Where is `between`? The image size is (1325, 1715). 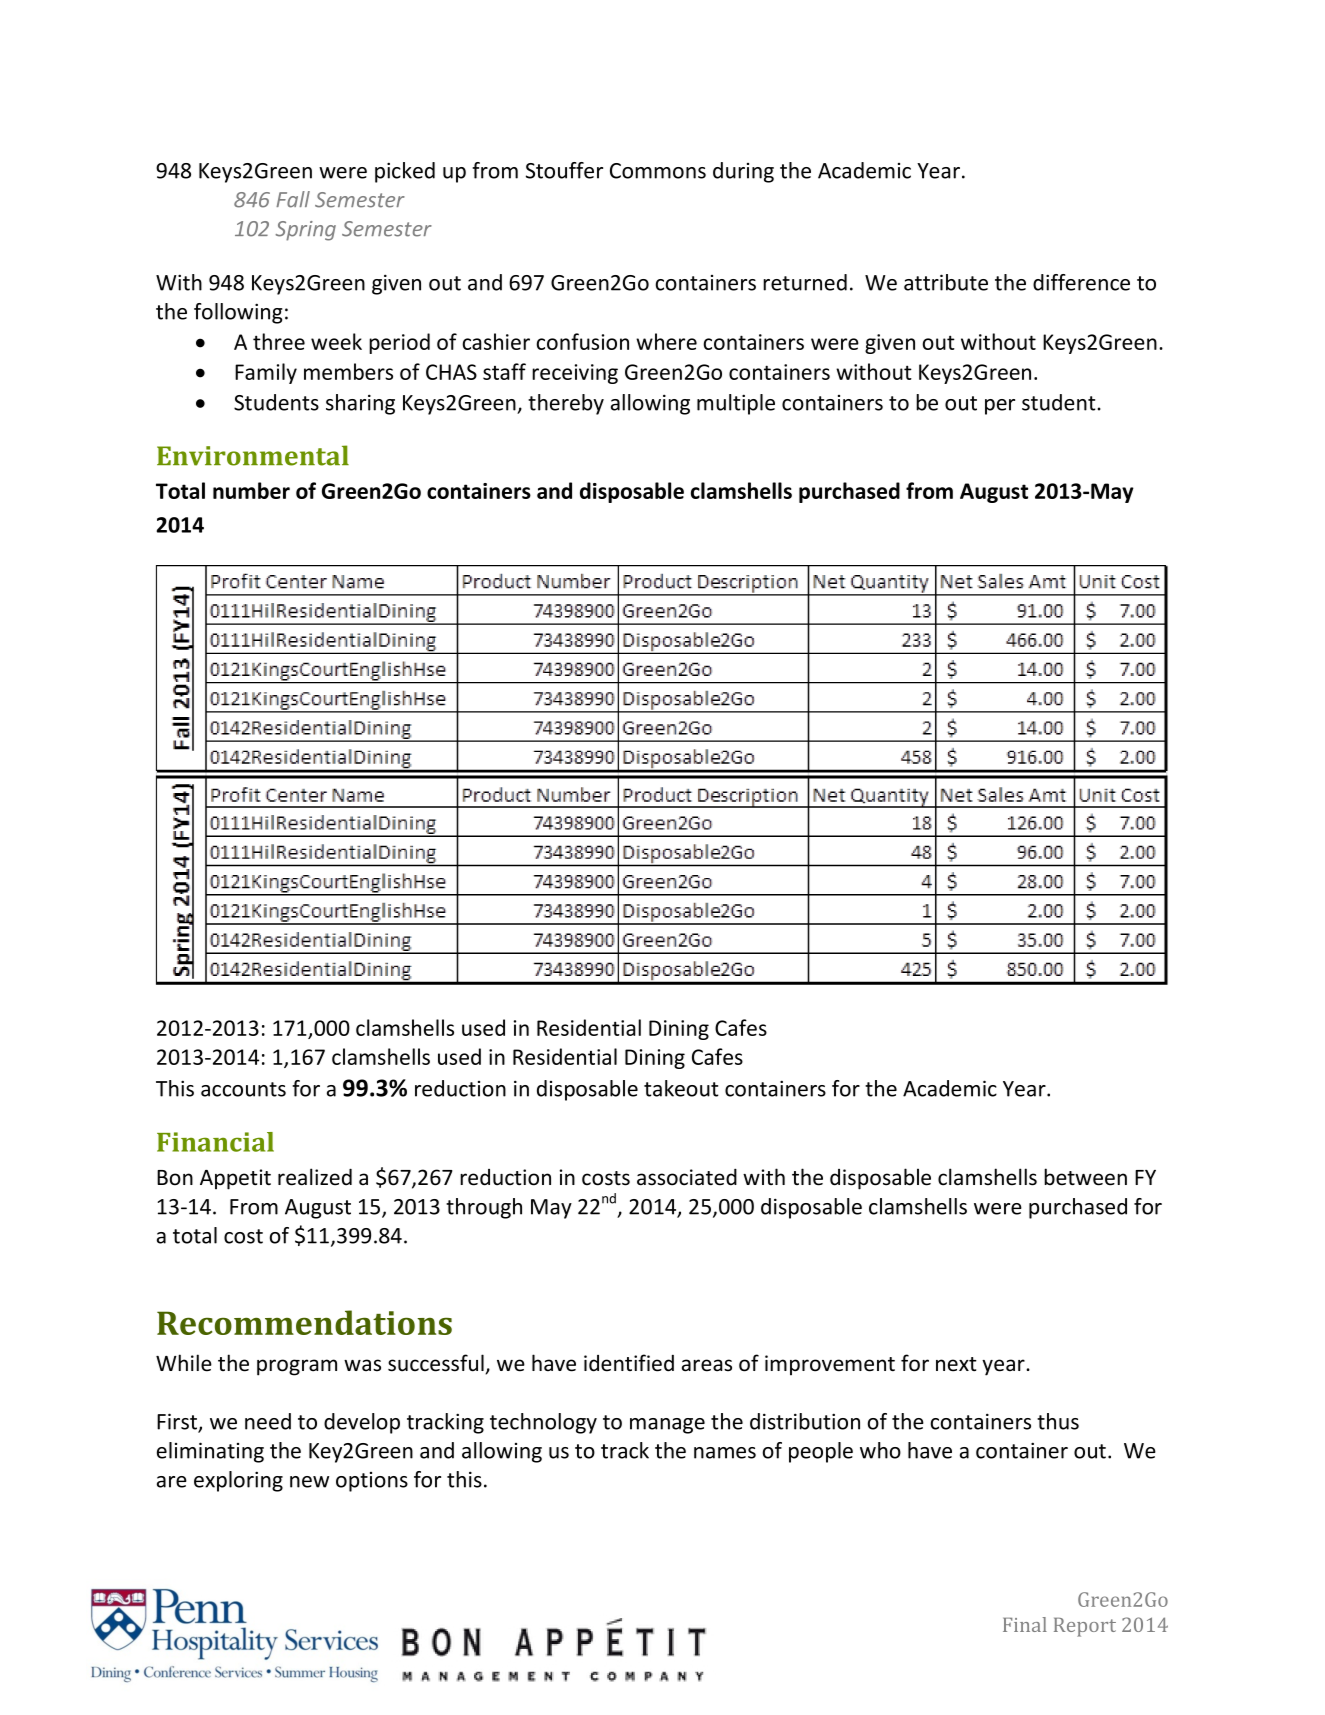
between is located at coordinates (1085, 1177).
